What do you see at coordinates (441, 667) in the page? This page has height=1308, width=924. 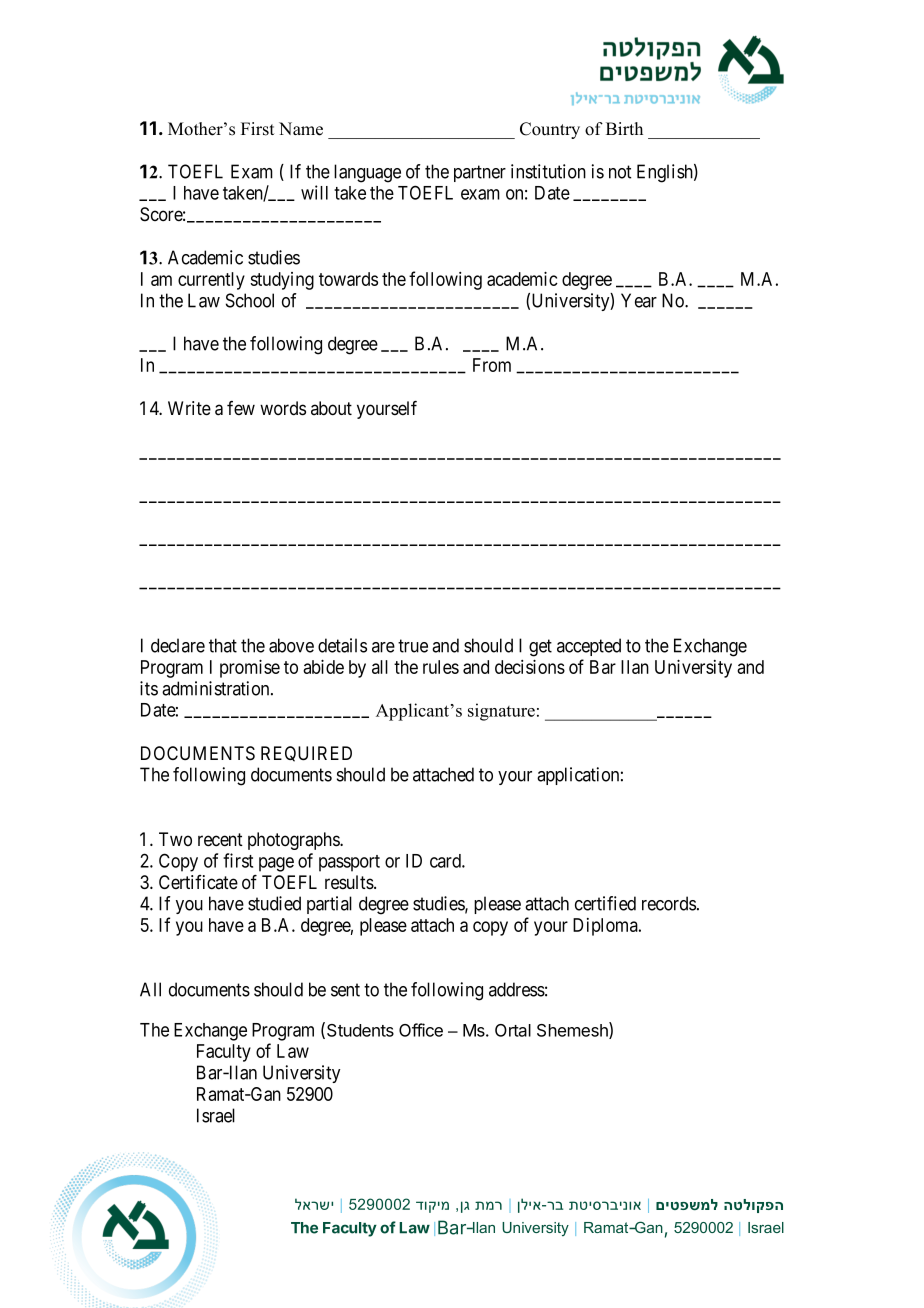 I see `rules` at bounding box center [441, 667].
